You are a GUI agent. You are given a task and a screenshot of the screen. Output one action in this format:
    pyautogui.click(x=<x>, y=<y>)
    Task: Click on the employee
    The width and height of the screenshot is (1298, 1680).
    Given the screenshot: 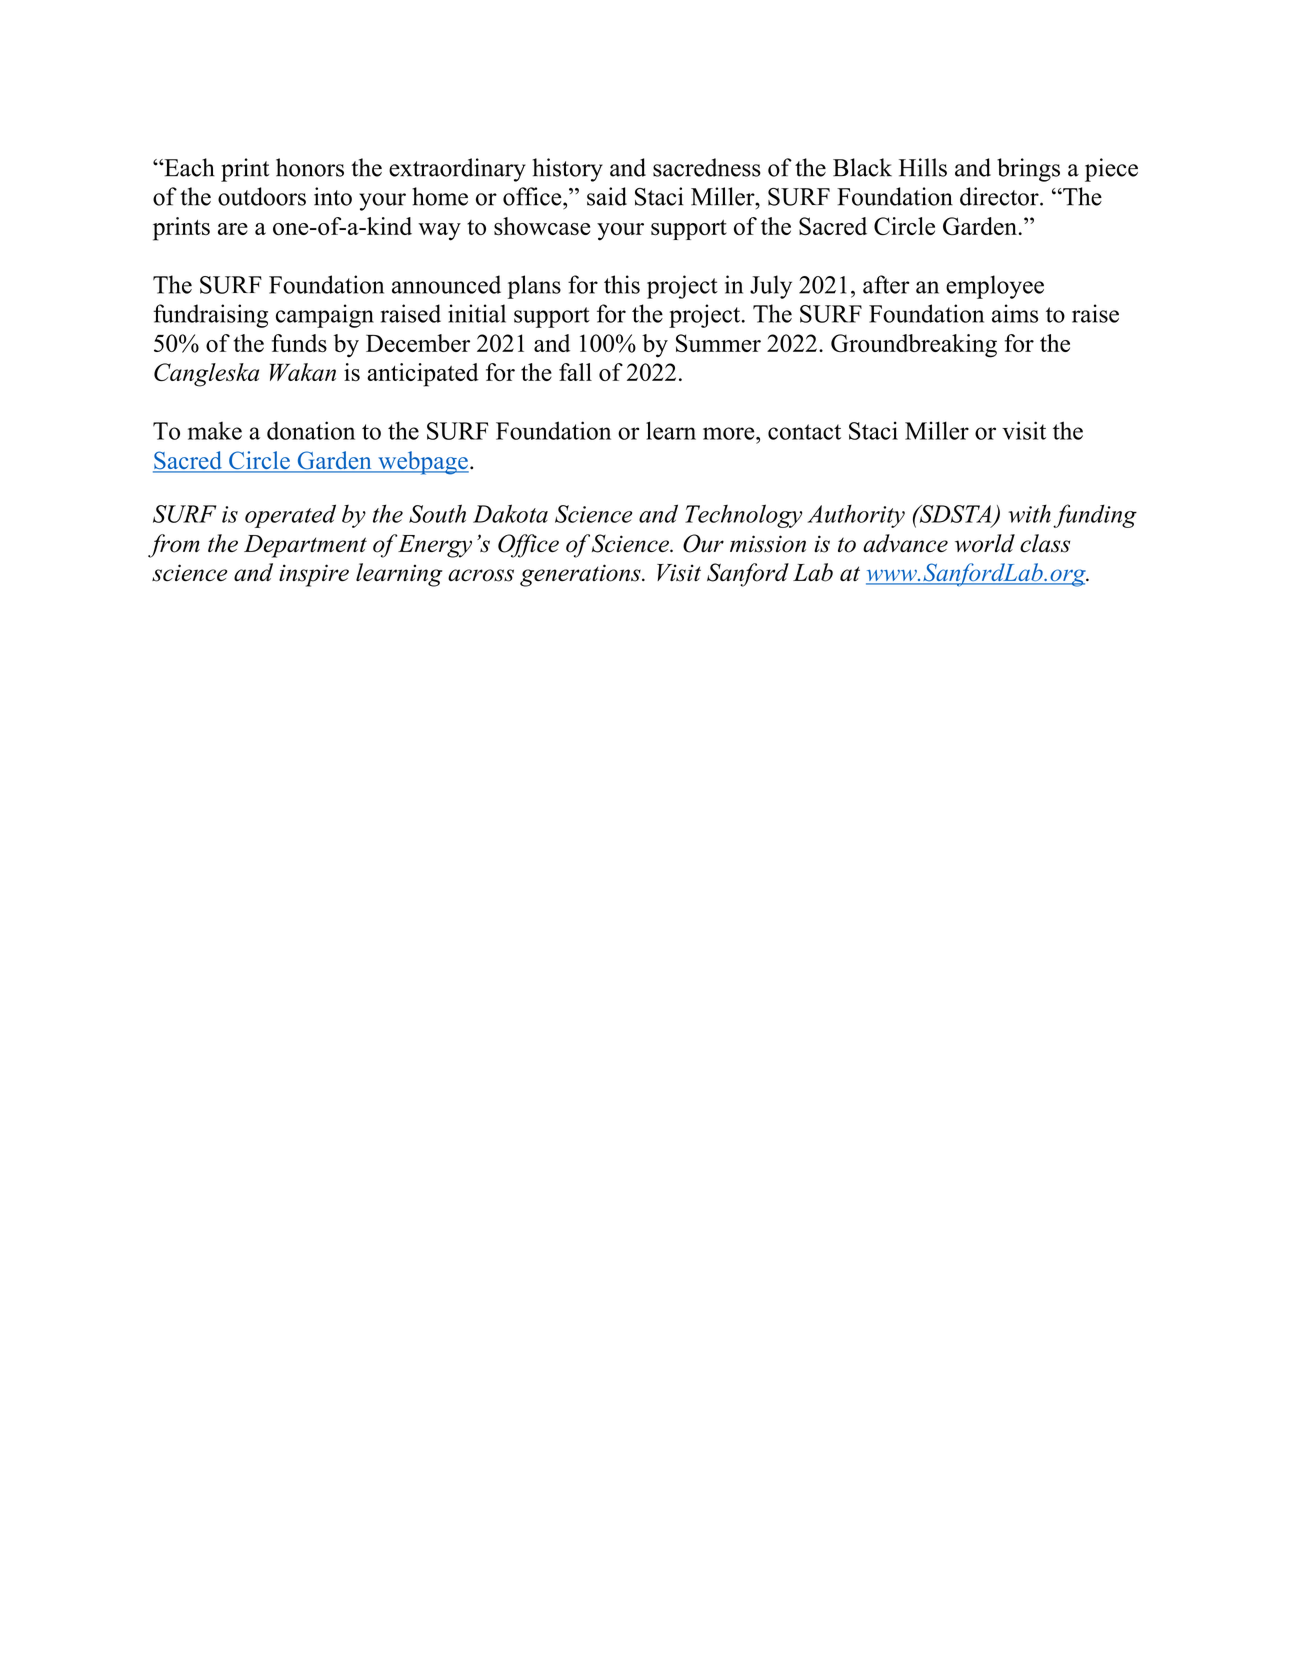 What is the action you would take?
    pyautogui.click(x=995, y=287)
